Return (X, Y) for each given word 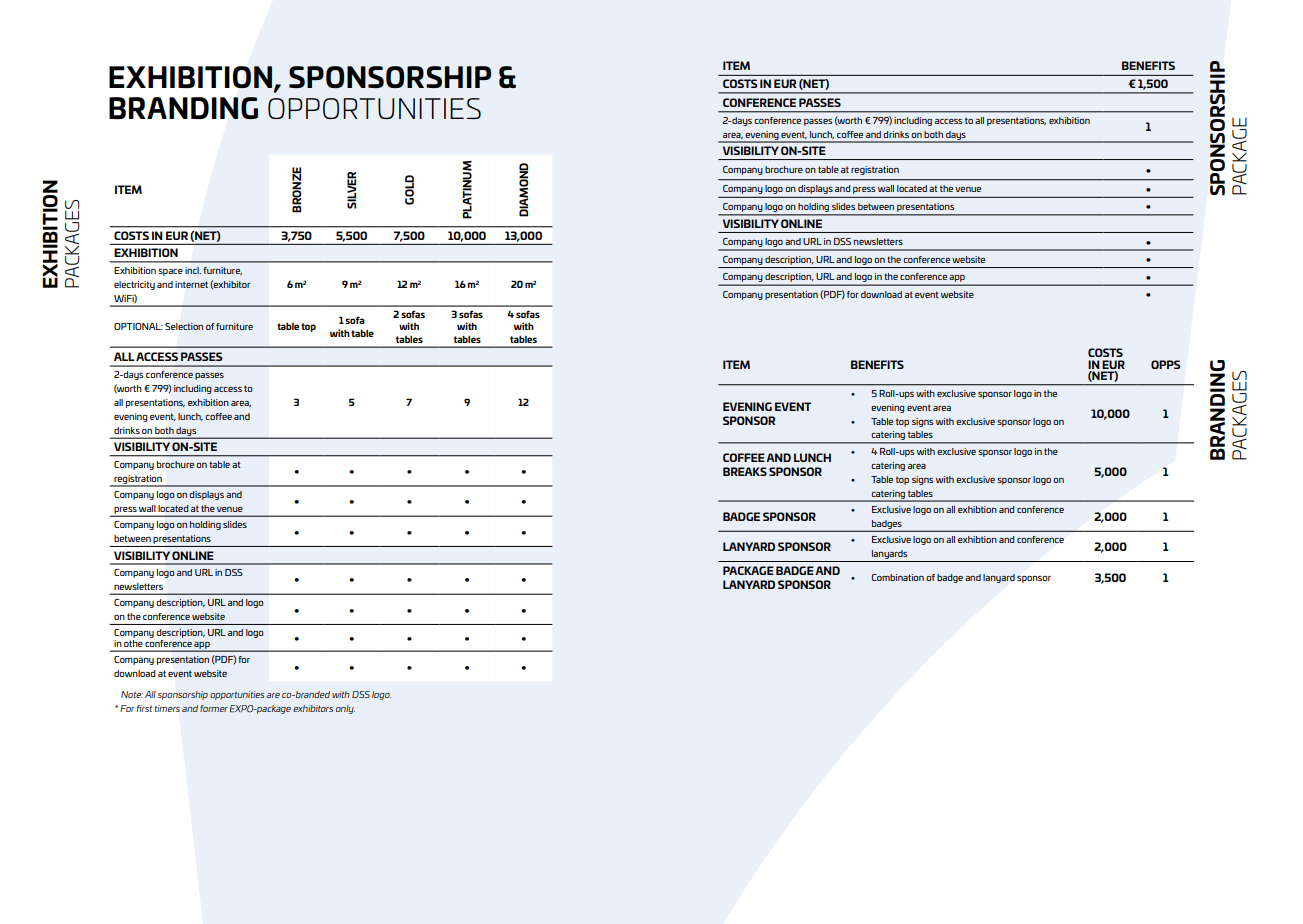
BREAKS (745, 471)
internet (191, 284)
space (170, 272)
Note (132, 694)
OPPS (1165, 364)
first (145, 708)
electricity (134, 285)
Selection (184, 326)
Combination (897, 577)
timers (167, 708)
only (345, 709)
